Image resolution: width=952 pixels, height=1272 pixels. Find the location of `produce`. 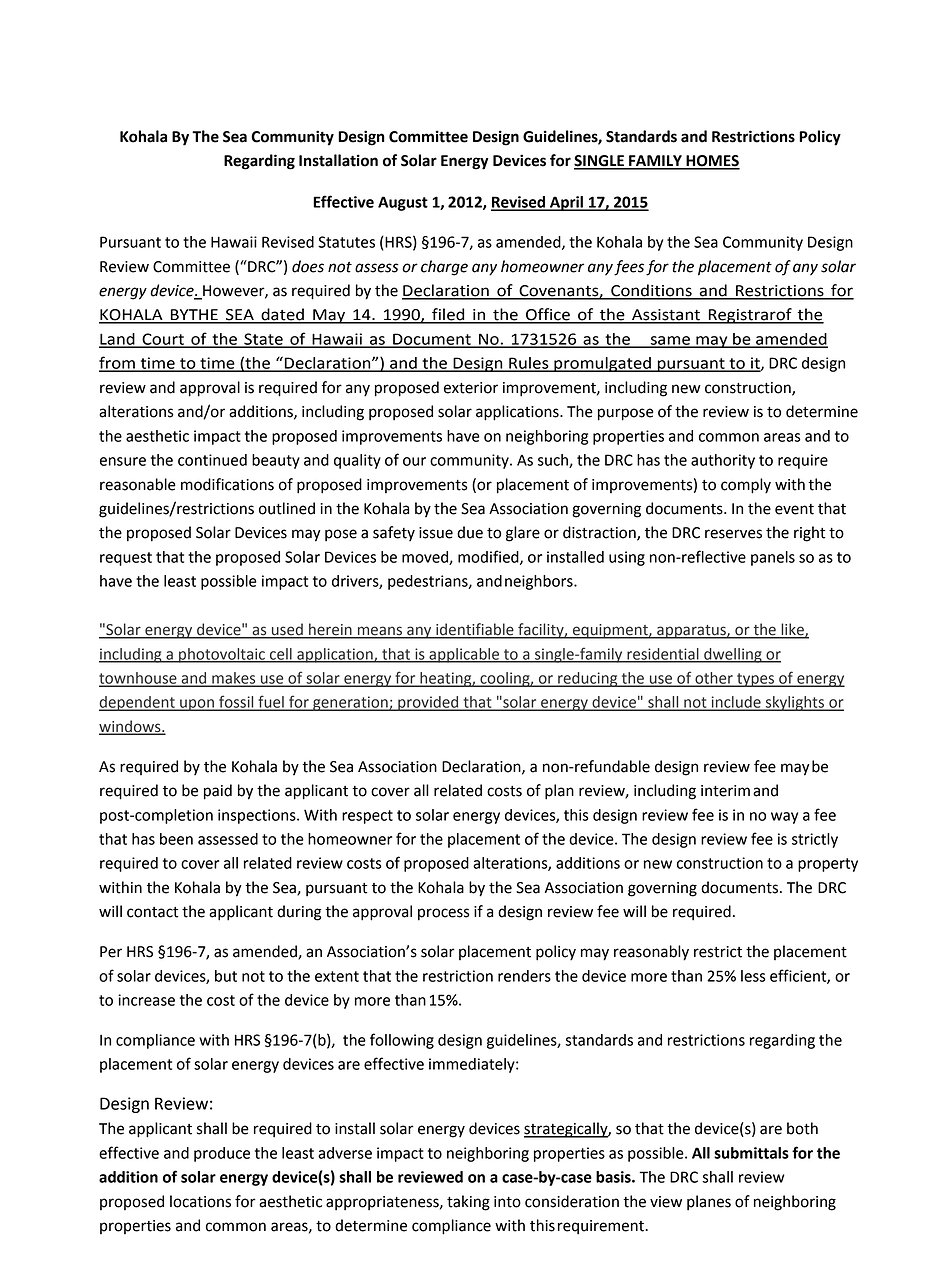

produce is located at coordinates (222, 1154).
